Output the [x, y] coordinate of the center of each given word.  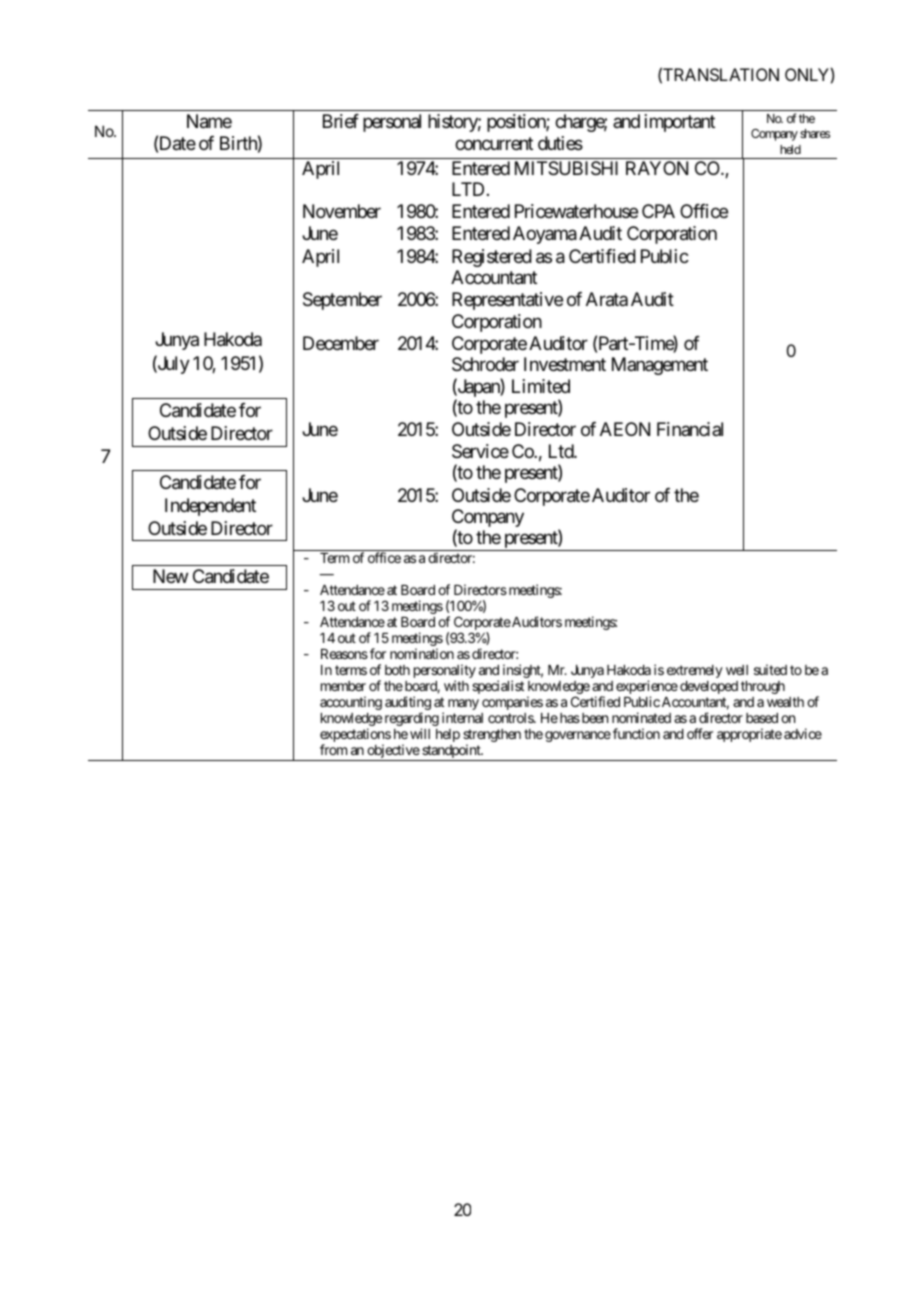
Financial [690, 429]
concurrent [494, 143]
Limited [541, 386]
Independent [210, 507]
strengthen [492, 737]
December [341, 343]
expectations [355, 736]
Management [660, 366]
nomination [422, 653]
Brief [341, 121]
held [790, 149]
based [762, 718]
